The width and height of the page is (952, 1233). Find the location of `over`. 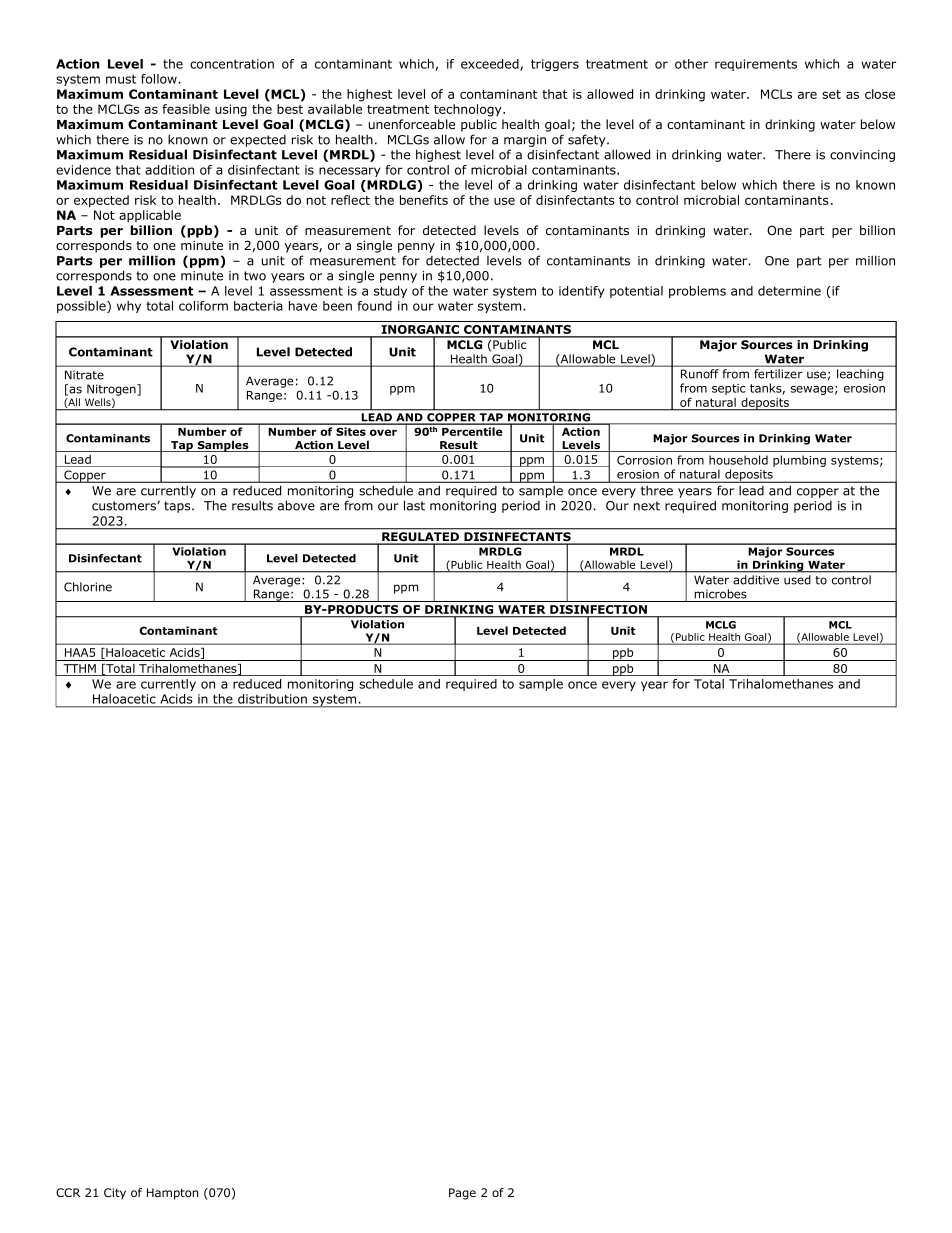

over is located at coordinates (383, 432).
